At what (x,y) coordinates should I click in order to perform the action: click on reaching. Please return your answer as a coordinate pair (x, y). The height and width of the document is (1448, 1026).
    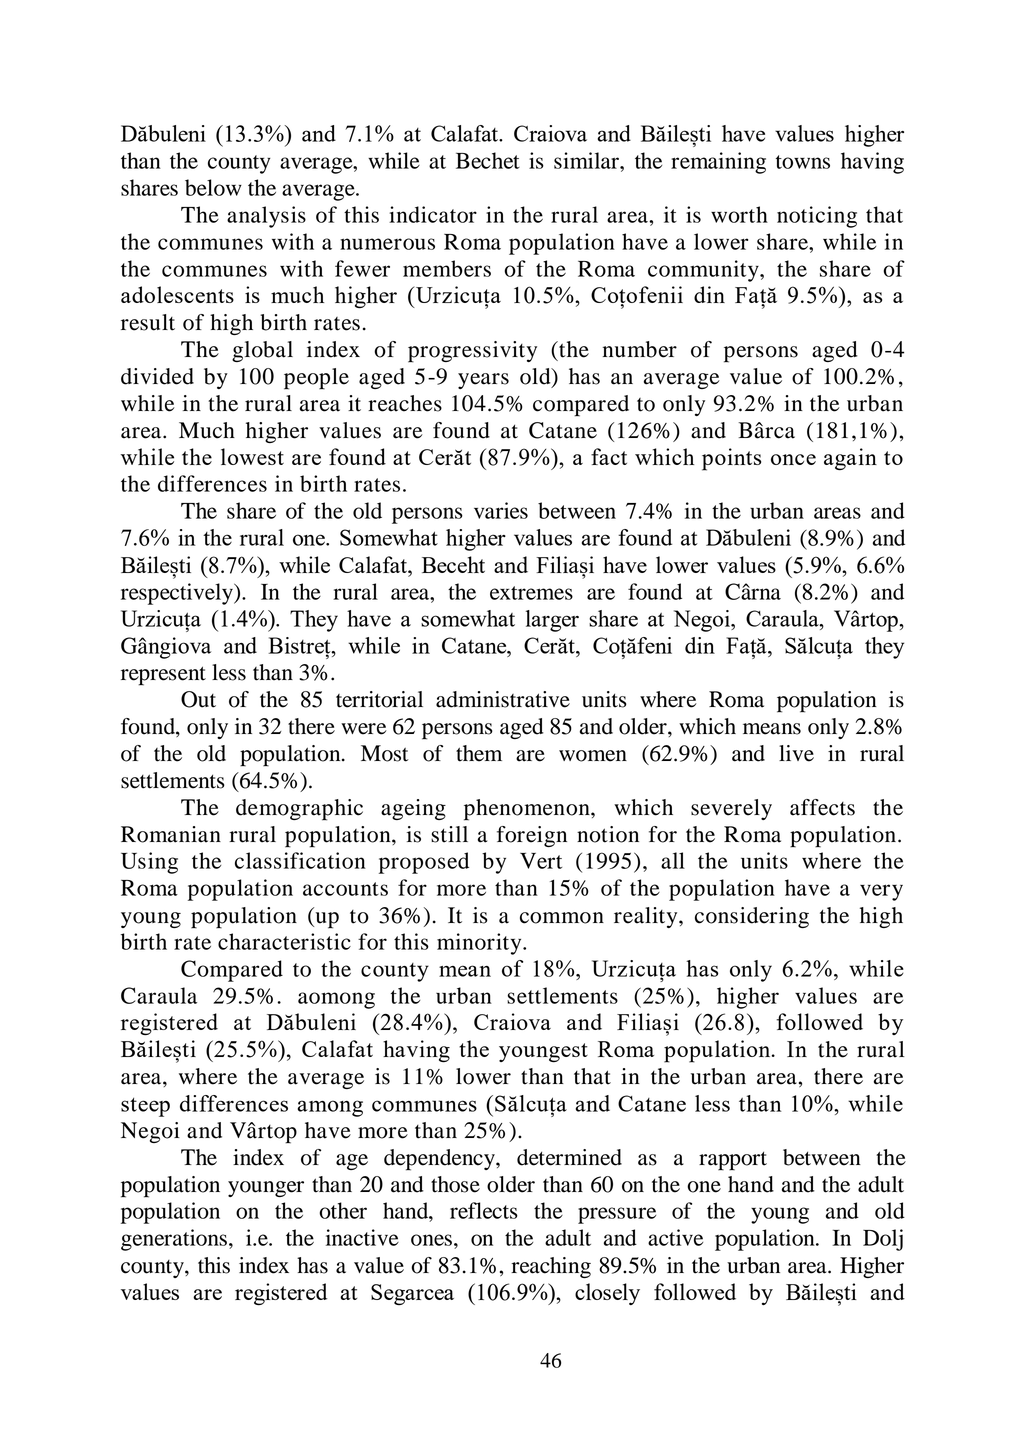
    Looking at the image, I should click on (551, 1267).
